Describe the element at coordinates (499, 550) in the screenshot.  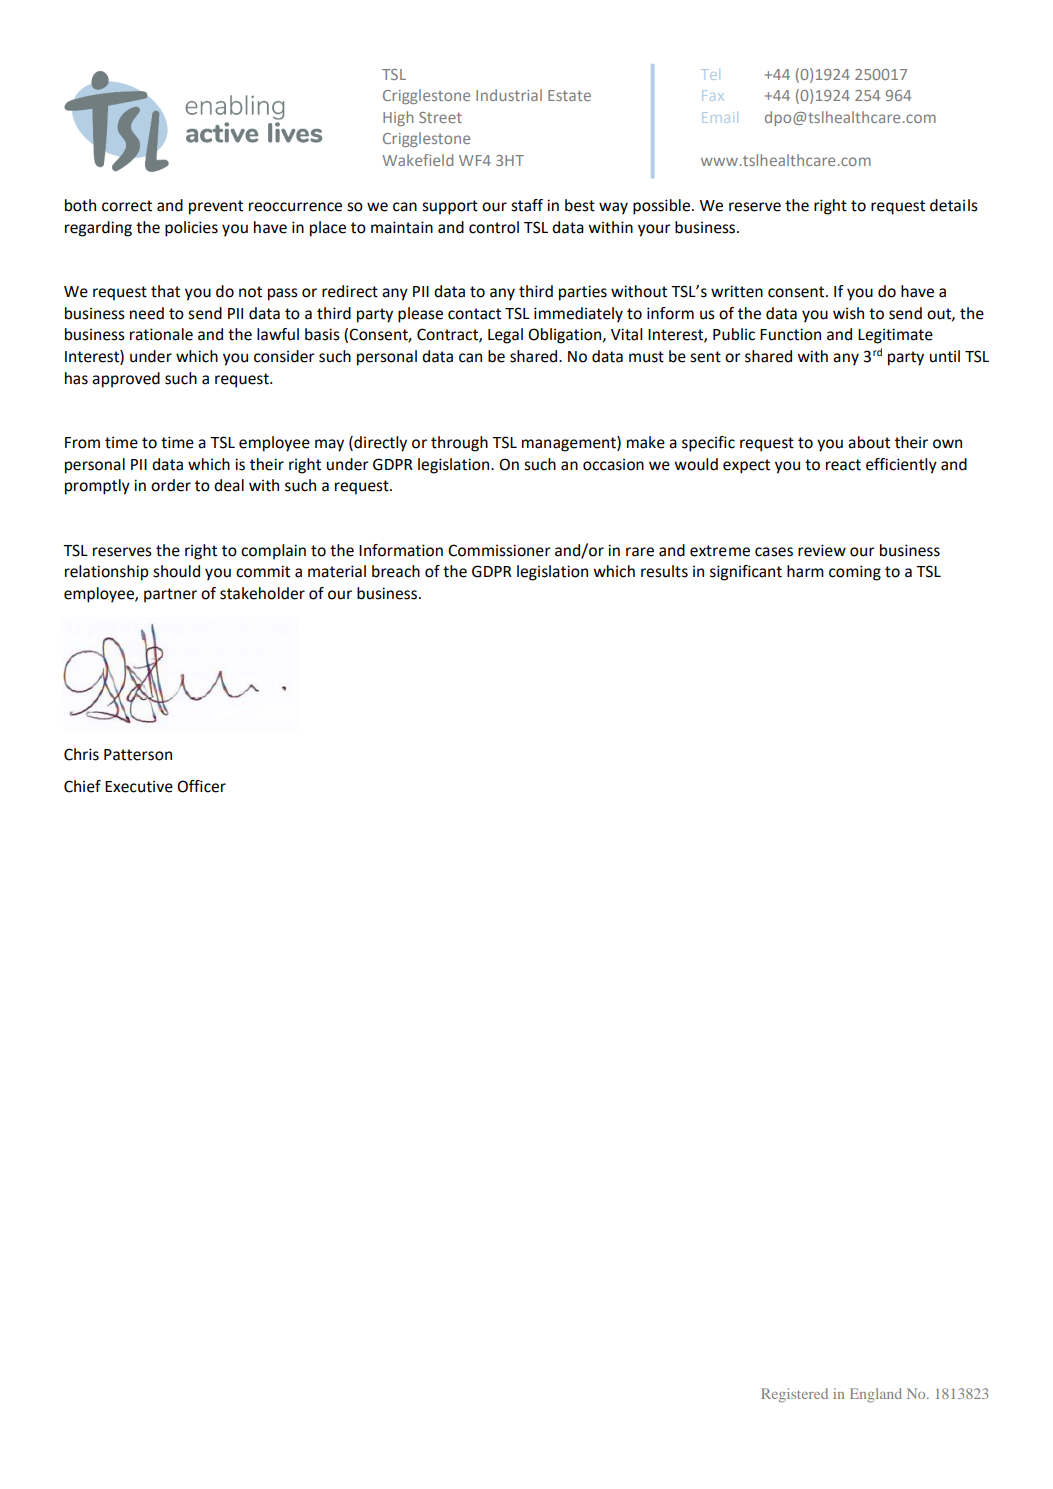
I see `Commissioner` at that location.
